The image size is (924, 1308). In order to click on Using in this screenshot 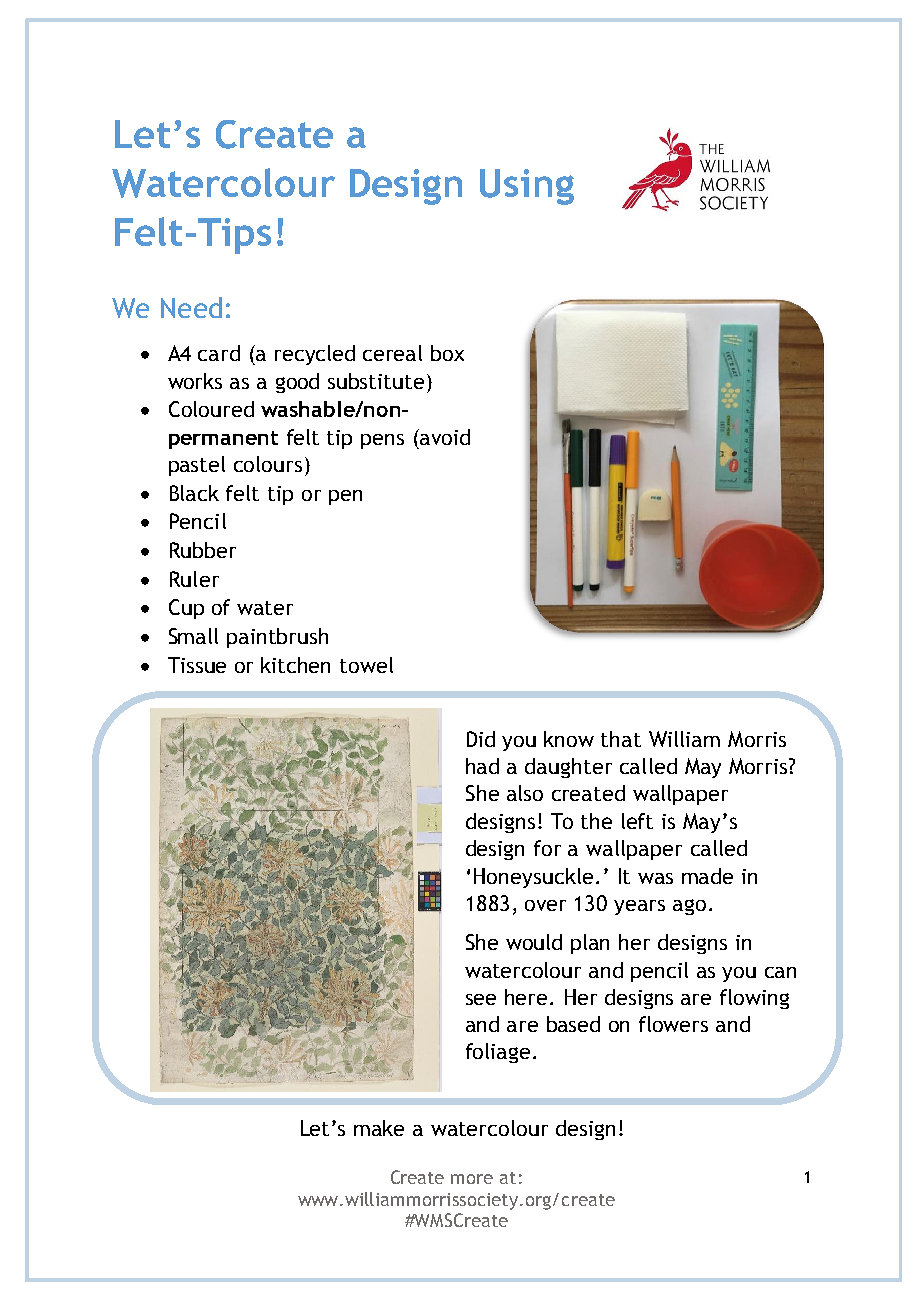, I will do `click(527, 187)`.
